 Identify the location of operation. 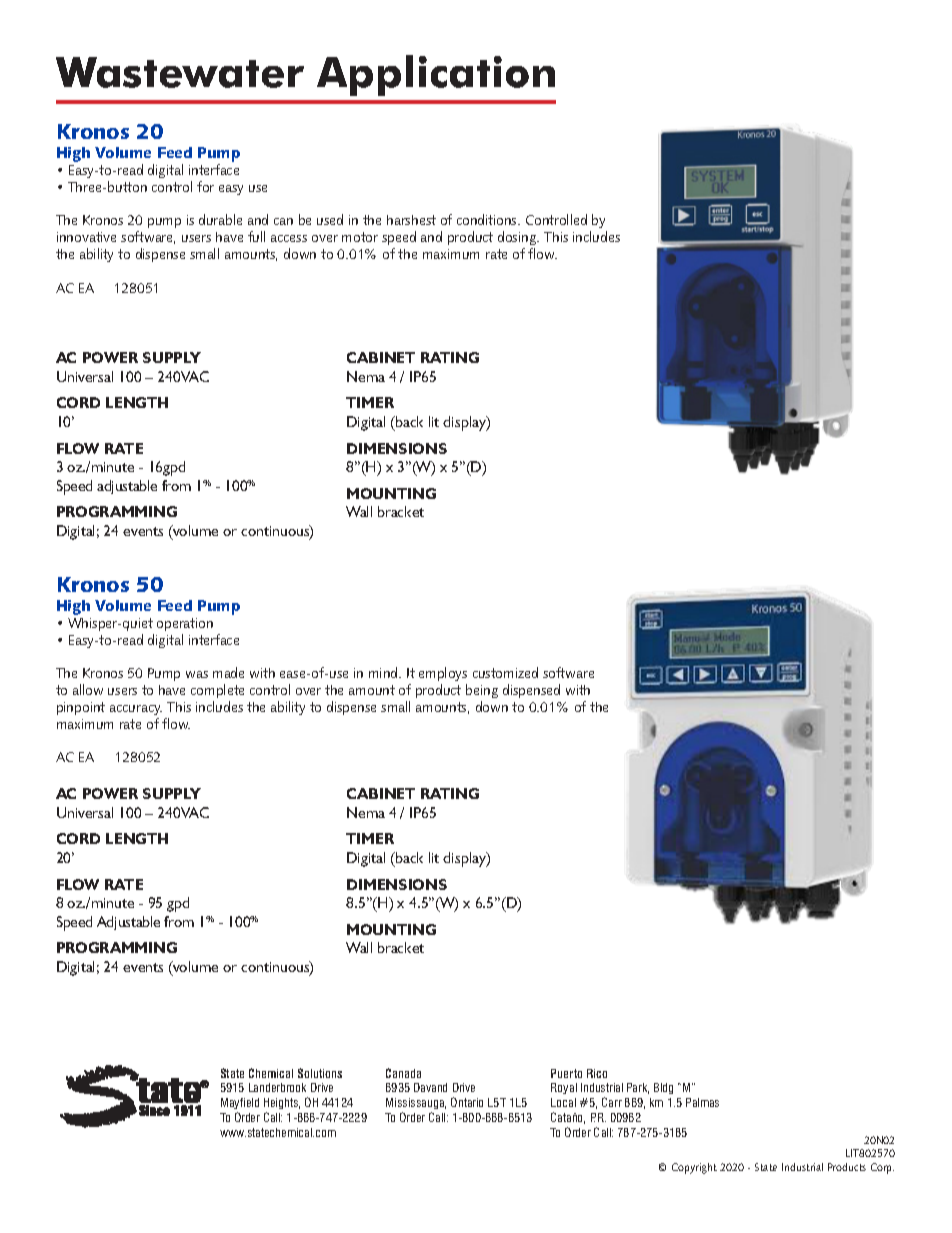
(185, 624).
